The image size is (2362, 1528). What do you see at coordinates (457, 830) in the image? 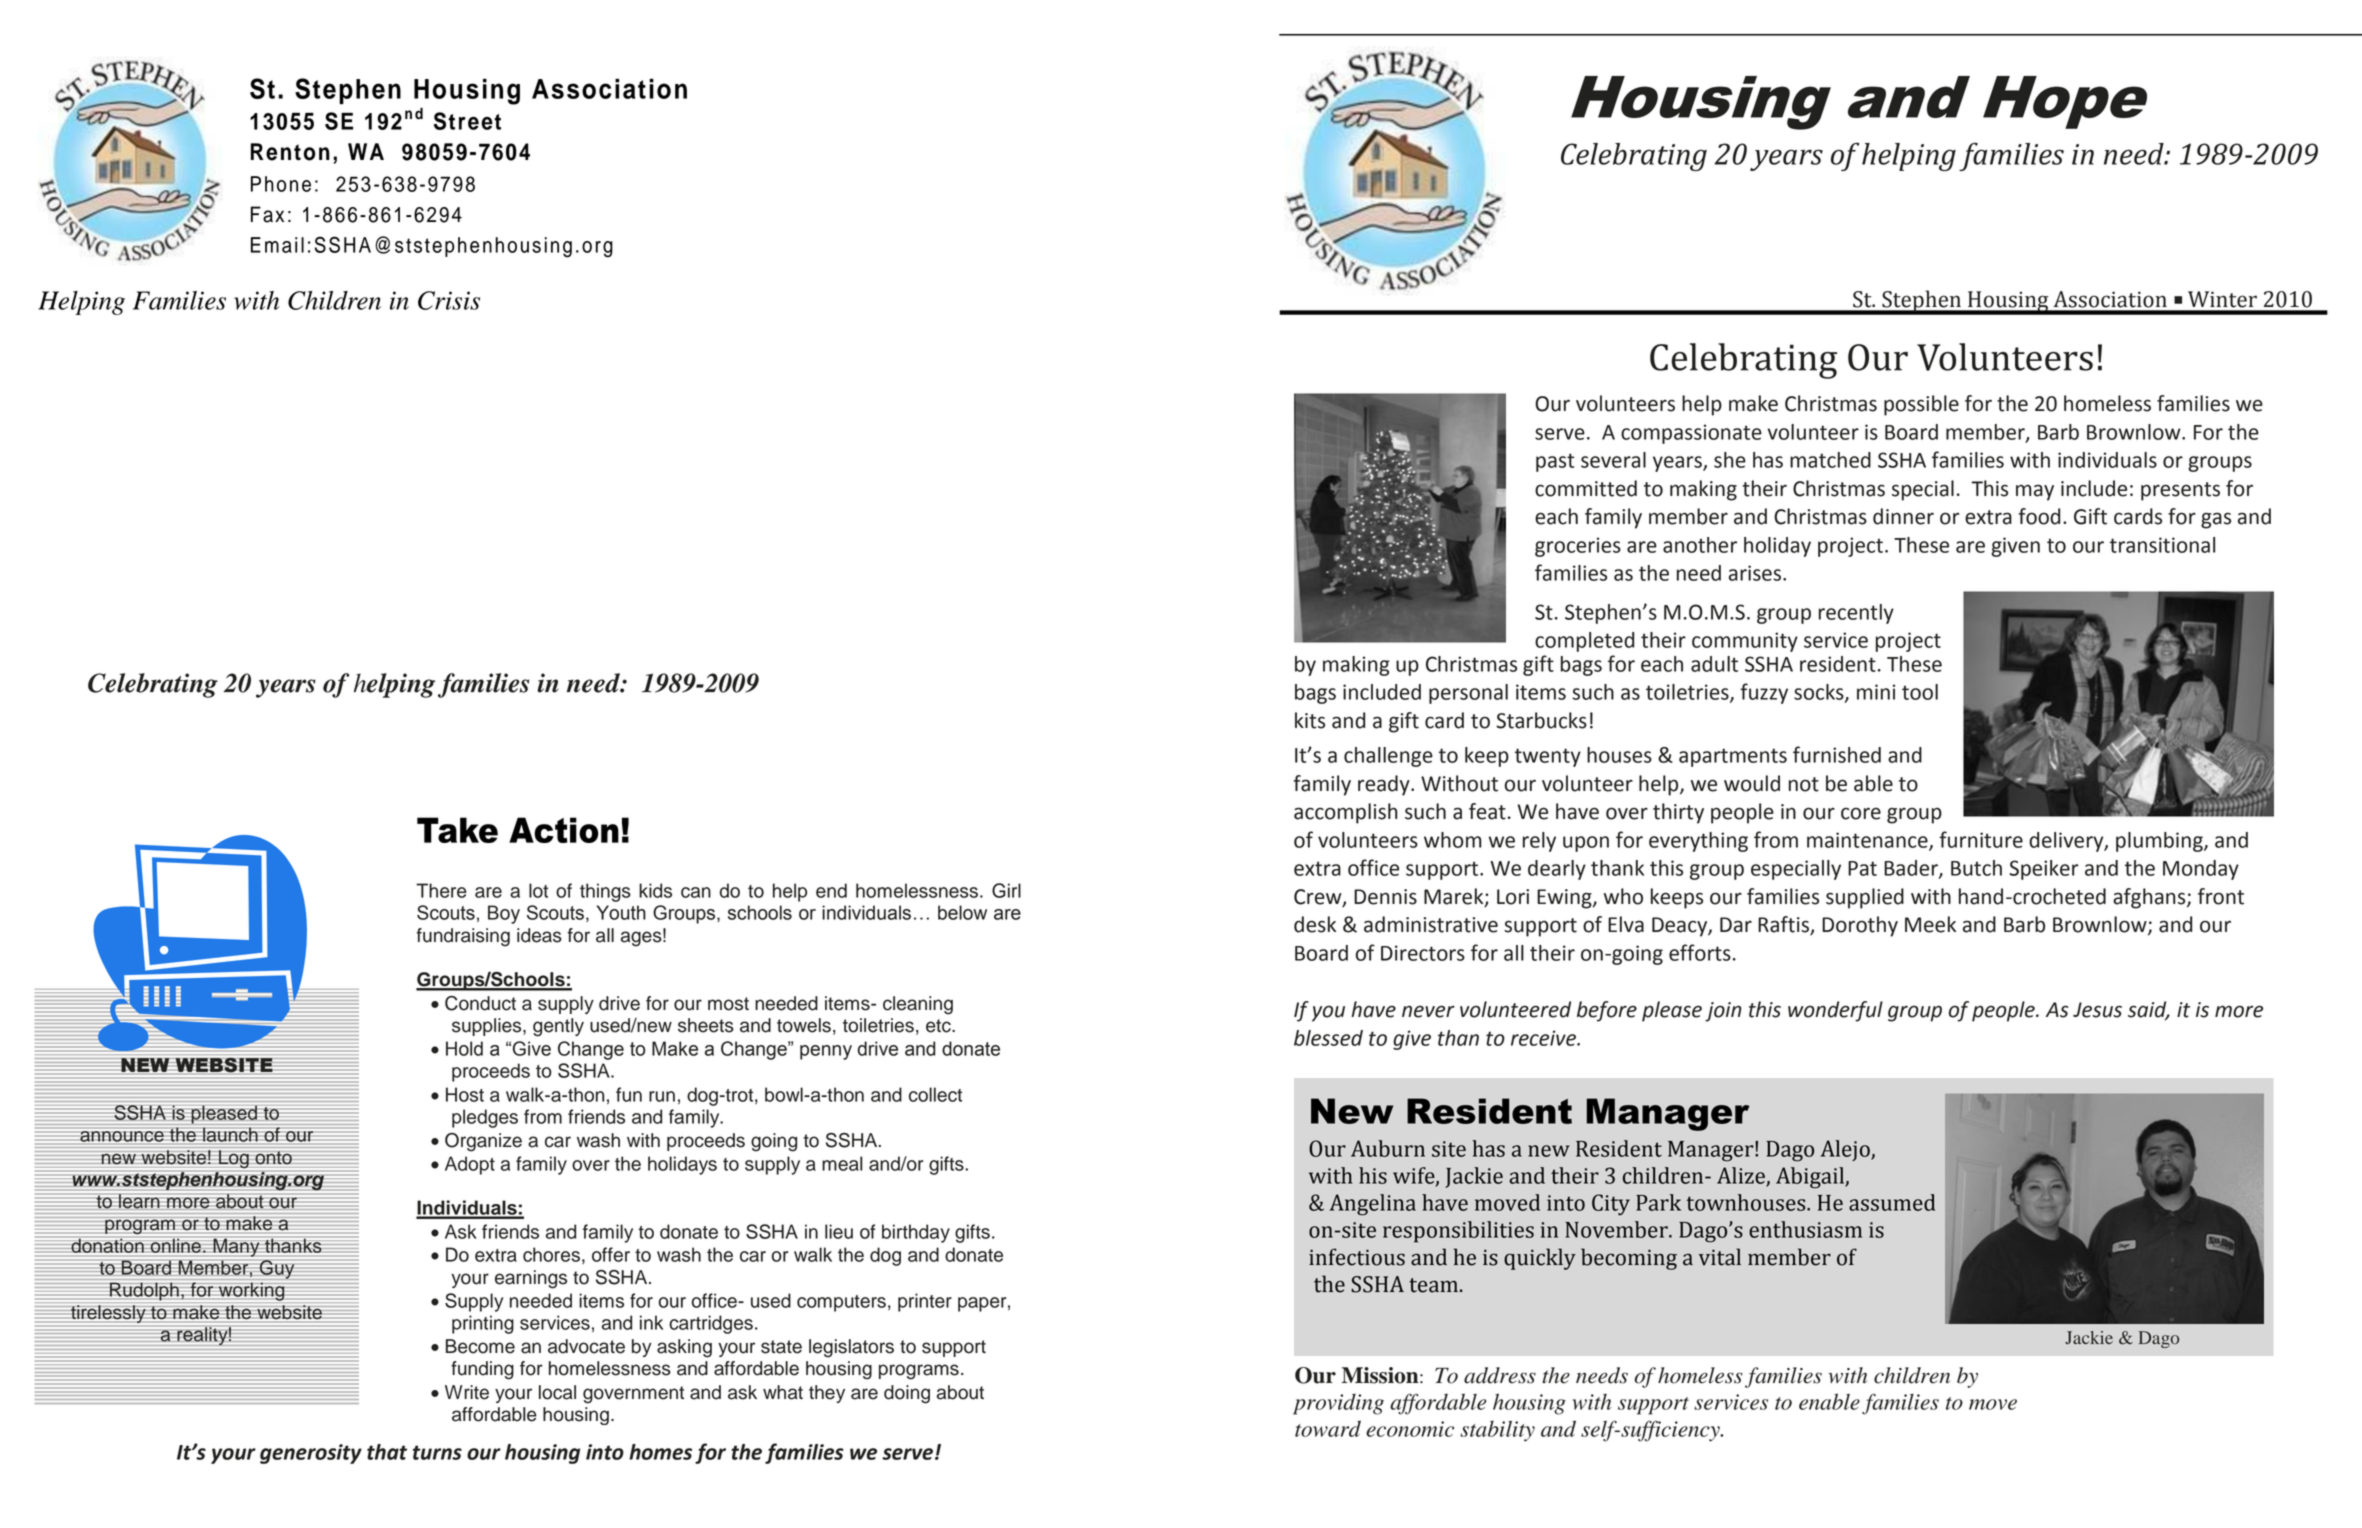
I see `Take` at bounding box center [457, 830].
